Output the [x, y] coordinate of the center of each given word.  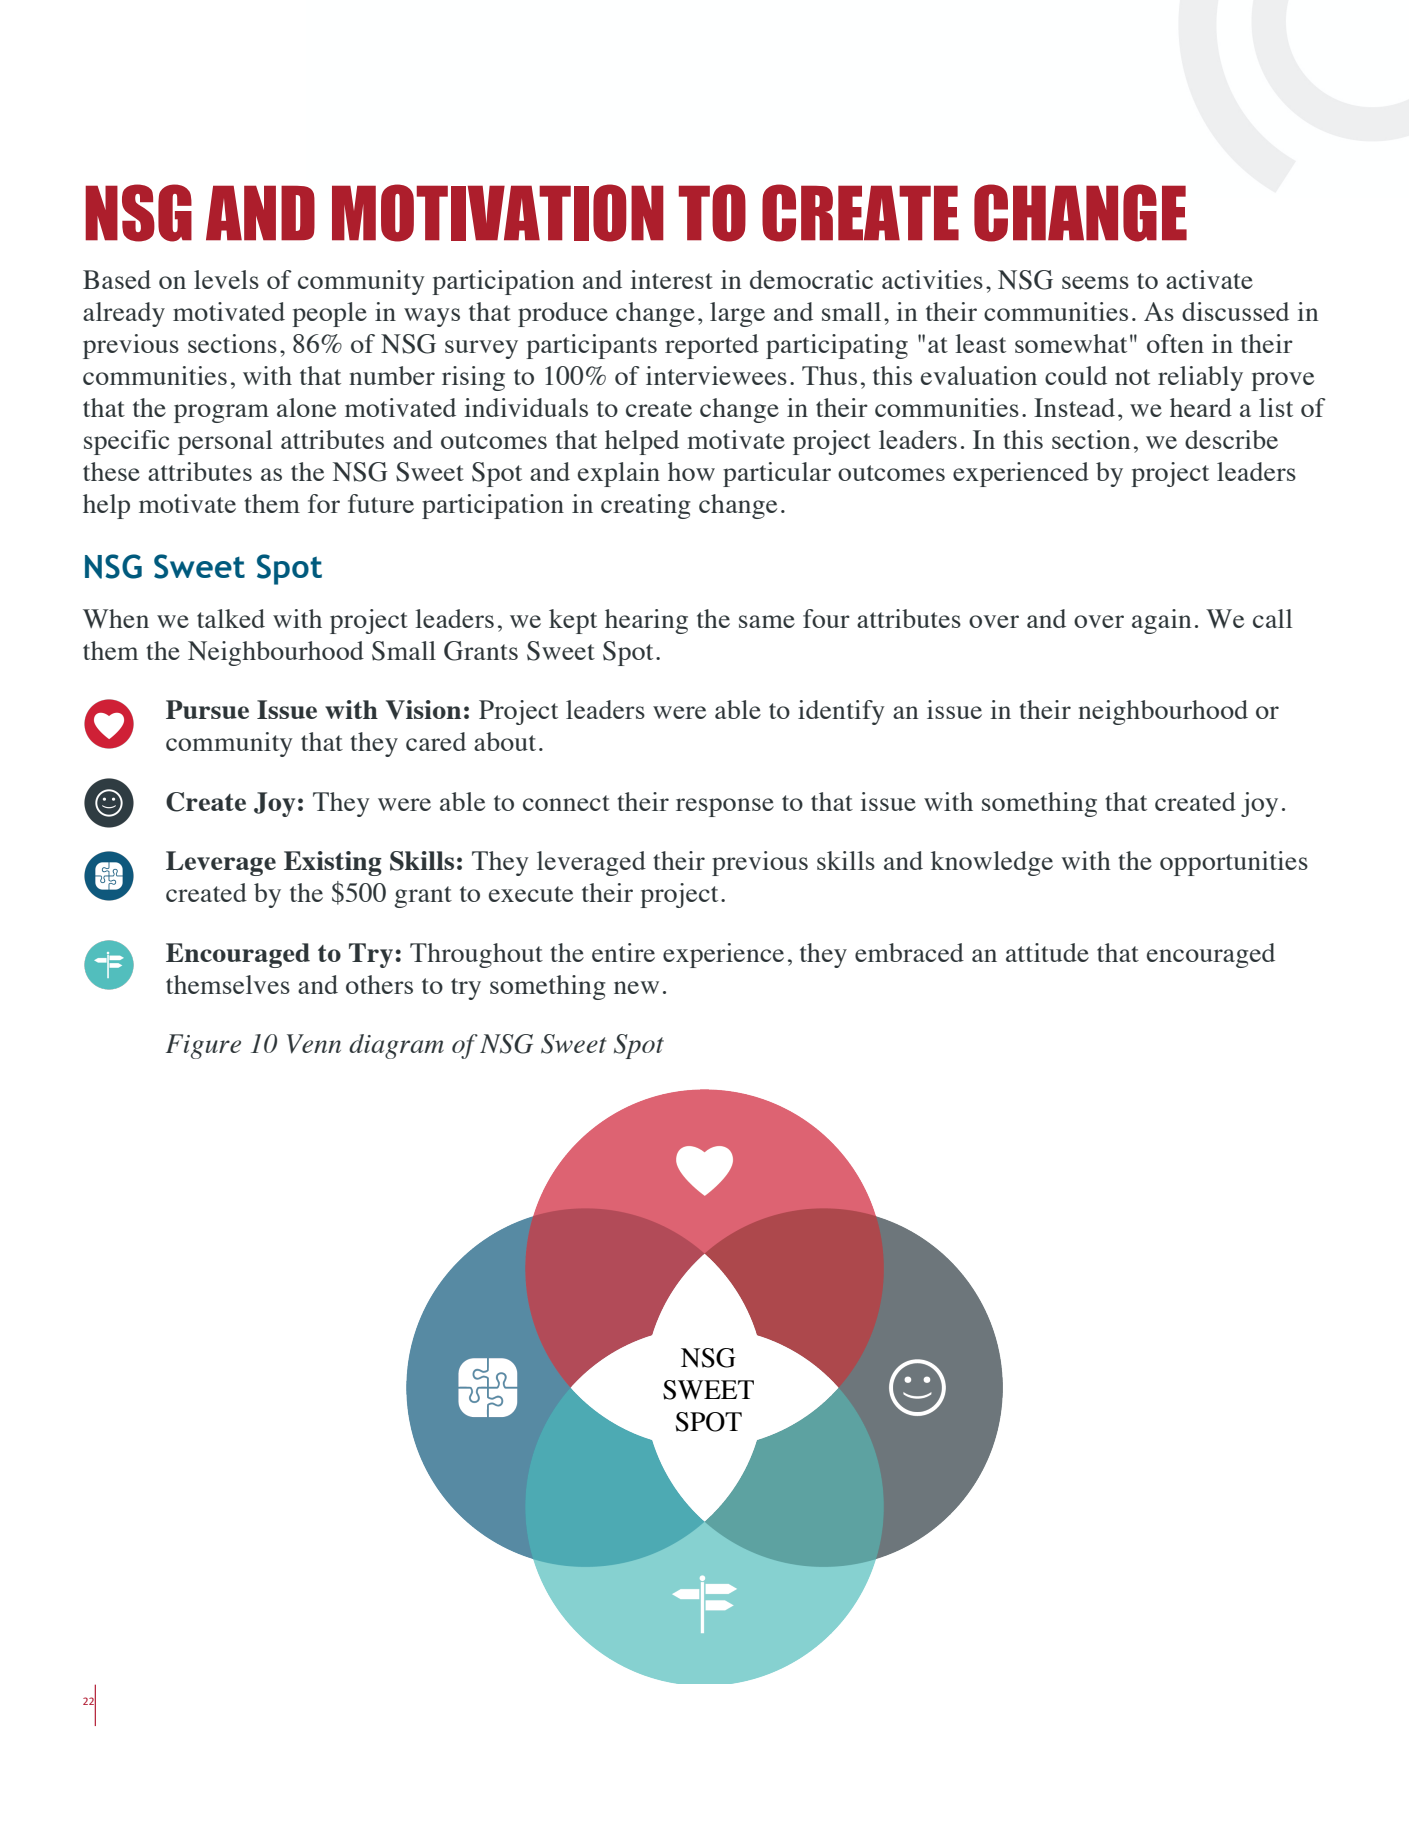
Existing [333, 863]
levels [226, 279]
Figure [203, 1046]
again [1161, 621]
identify [841, 712]
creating [646, 506]
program [221, 413]
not [1132, 377]
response [725, 807]
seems [1095, 282]
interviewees [716, 375]
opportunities [1234, 863]
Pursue [207, 709]
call [1272, 618]
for [324, 503]
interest [671, 279]
